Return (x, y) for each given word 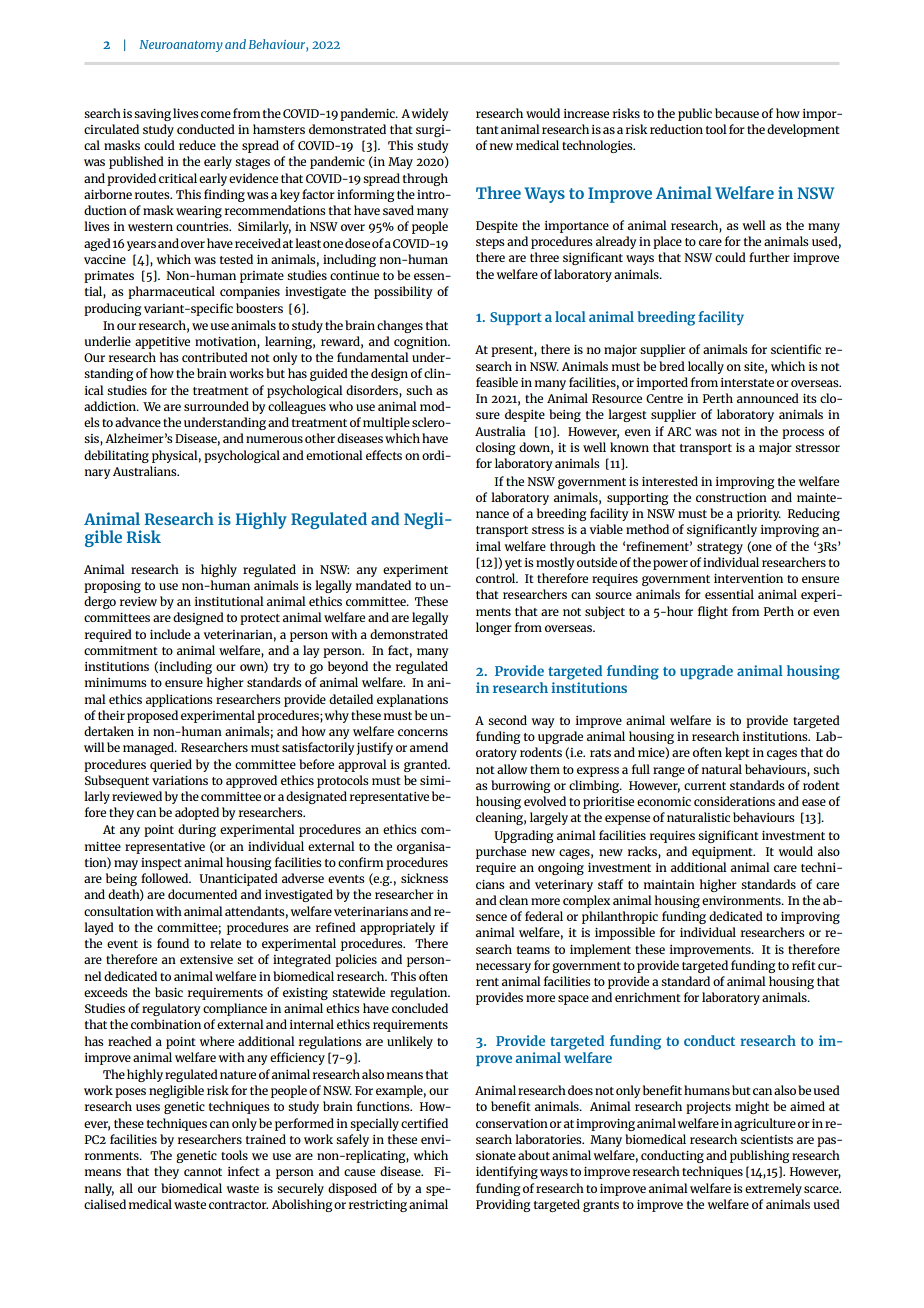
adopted (197, 813)
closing (495, 448)
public (695, 114)
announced (768, 398)
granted (427, 765)
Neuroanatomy (181, 46)
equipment (723, 853)
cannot (203, 1172)
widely (429, 114)
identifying (507, 1172)
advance (138, 422)
